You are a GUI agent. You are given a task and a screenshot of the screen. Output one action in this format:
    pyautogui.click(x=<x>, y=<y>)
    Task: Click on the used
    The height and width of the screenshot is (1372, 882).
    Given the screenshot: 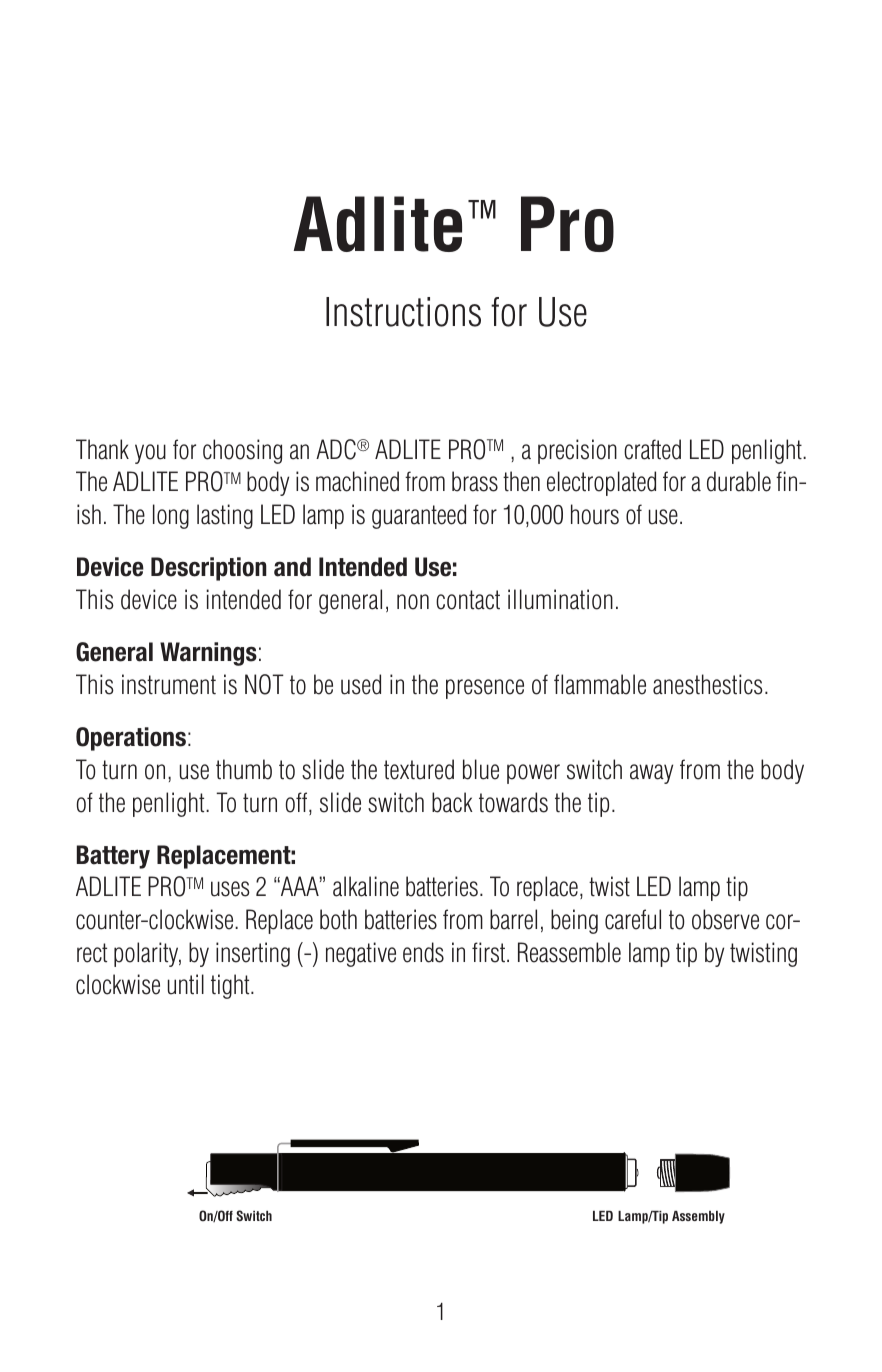 What is the action you would take?
    pyautogui.click(x=361, y=684)
